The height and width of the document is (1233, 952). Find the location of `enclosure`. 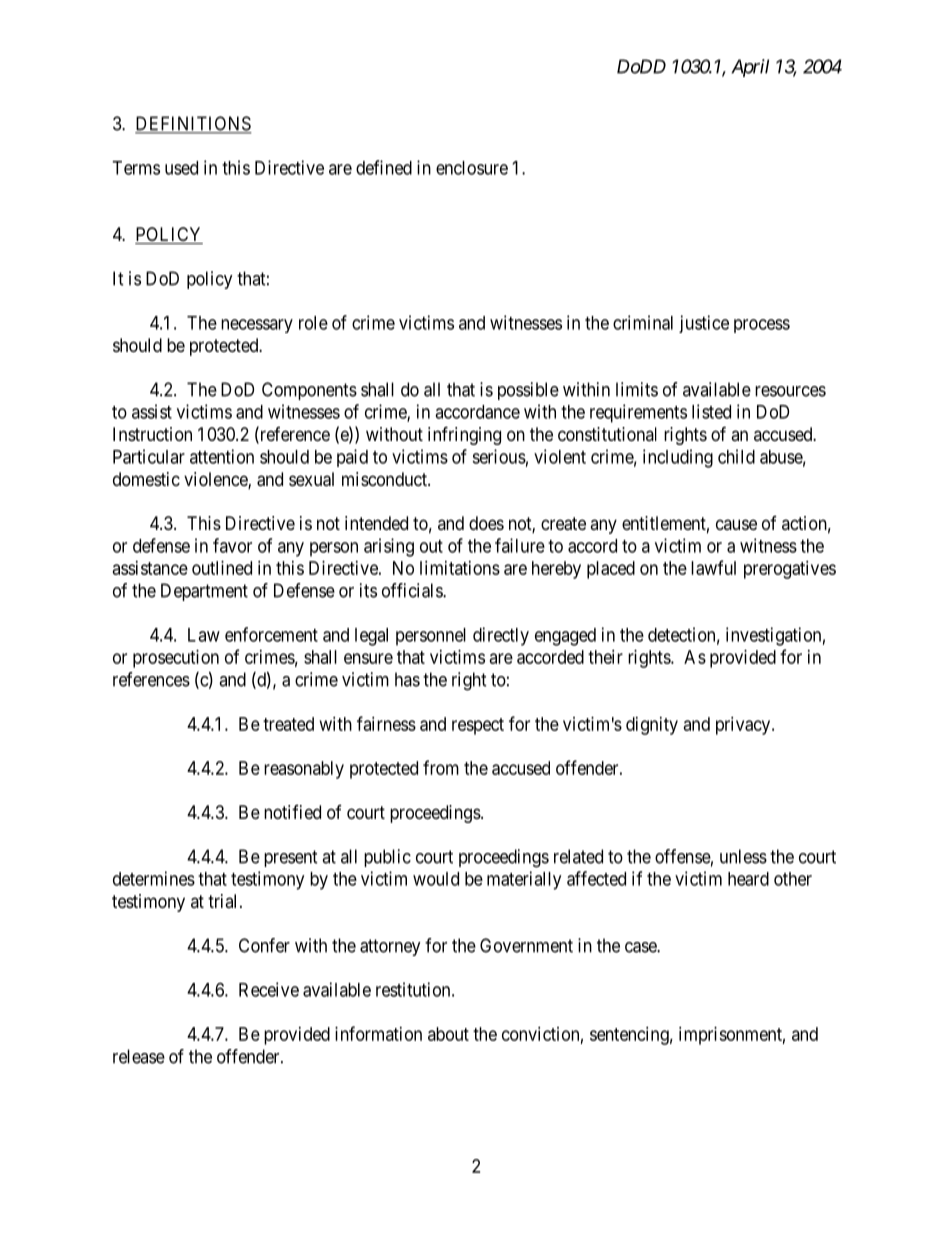

enclosure is located at coordinates (472, 168).
